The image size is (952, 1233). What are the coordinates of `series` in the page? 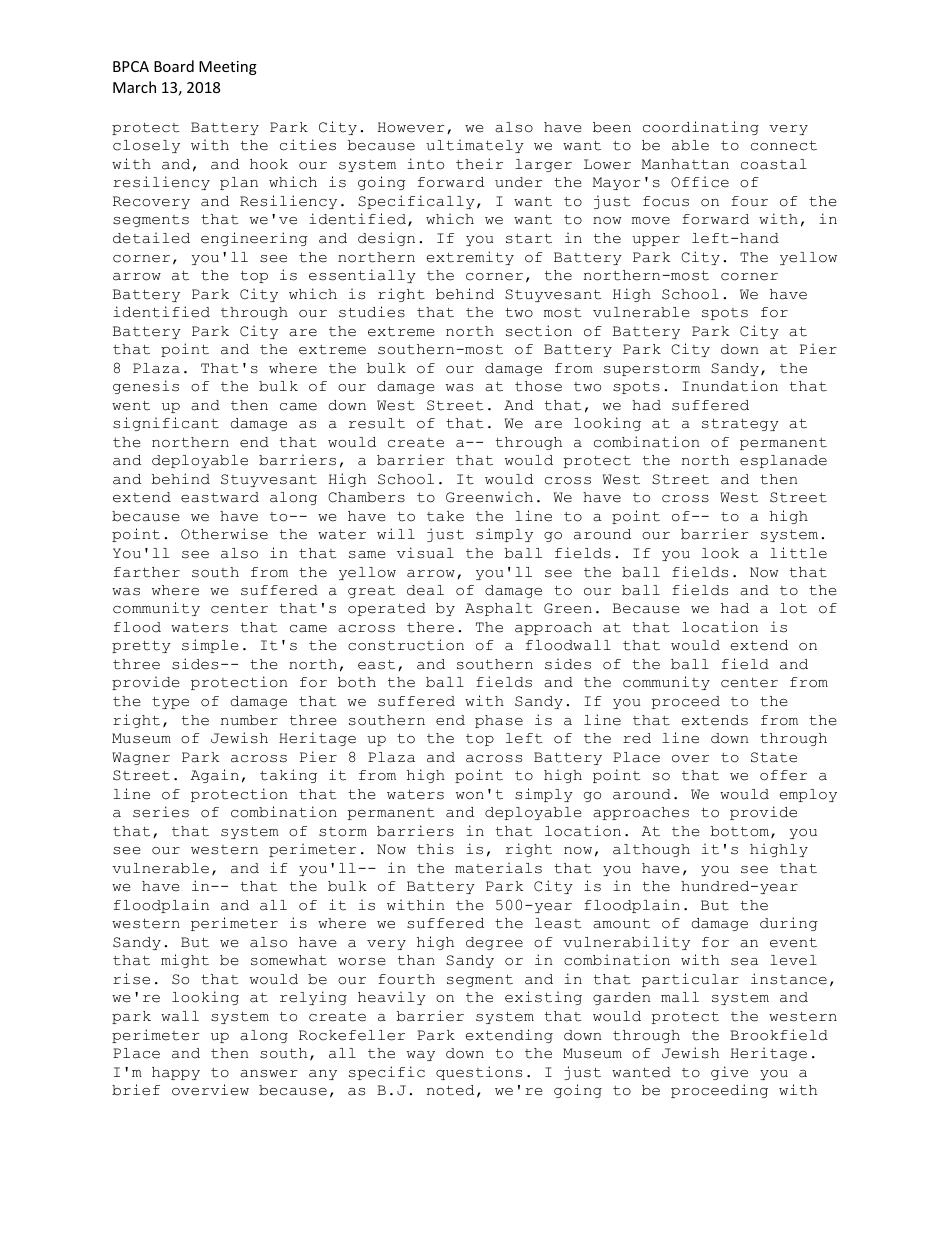 It's located at (161, 812).
